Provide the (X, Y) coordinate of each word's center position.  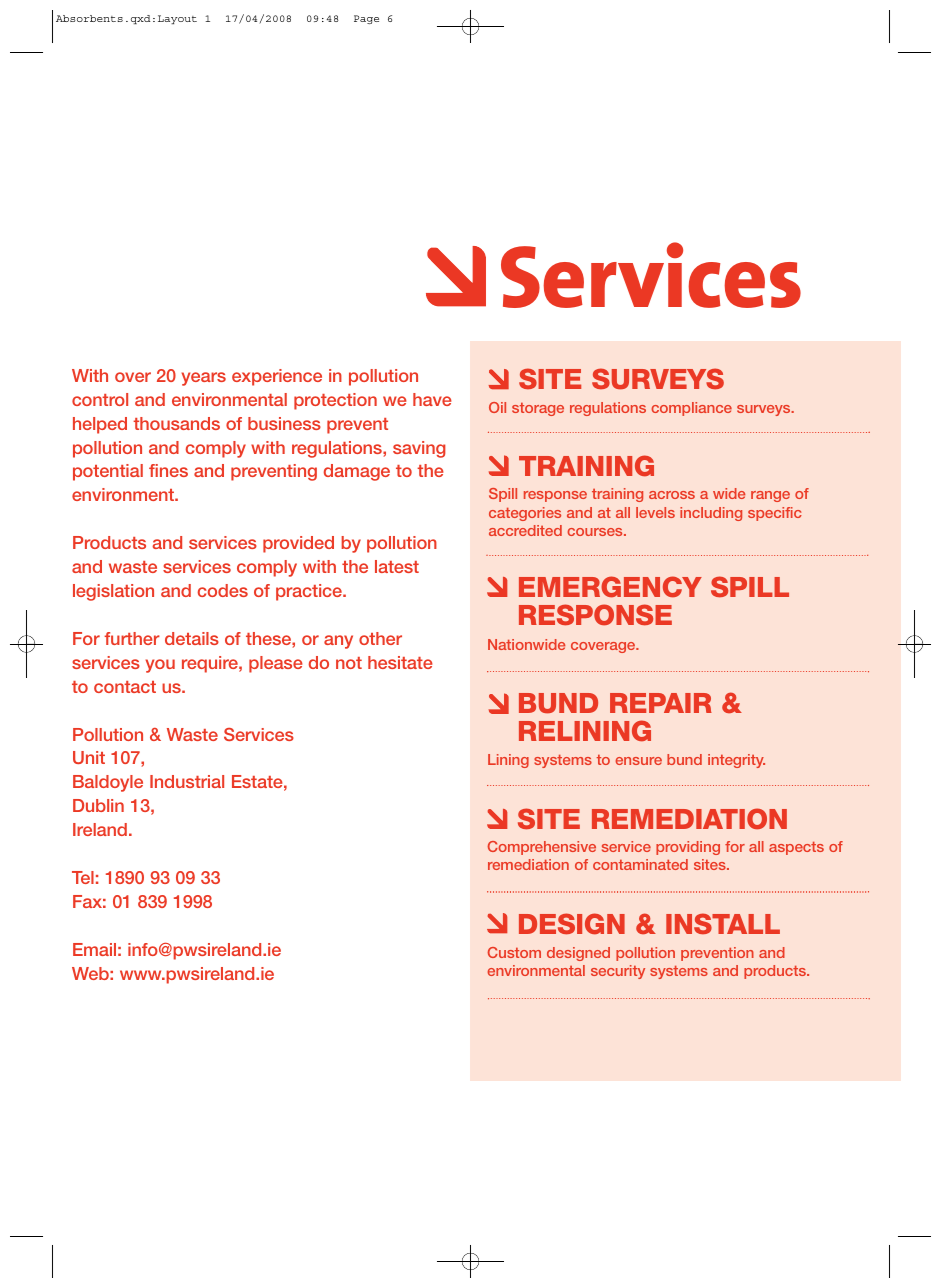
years (203, 379)
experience (277, 377)
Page (366, 19)
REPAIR (661, 703)
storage (538, 409)
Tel (83, 877)
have (432, 399)
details (192, 638)
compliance (692, 409)
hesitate (400, 662)
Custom (514, 952)
